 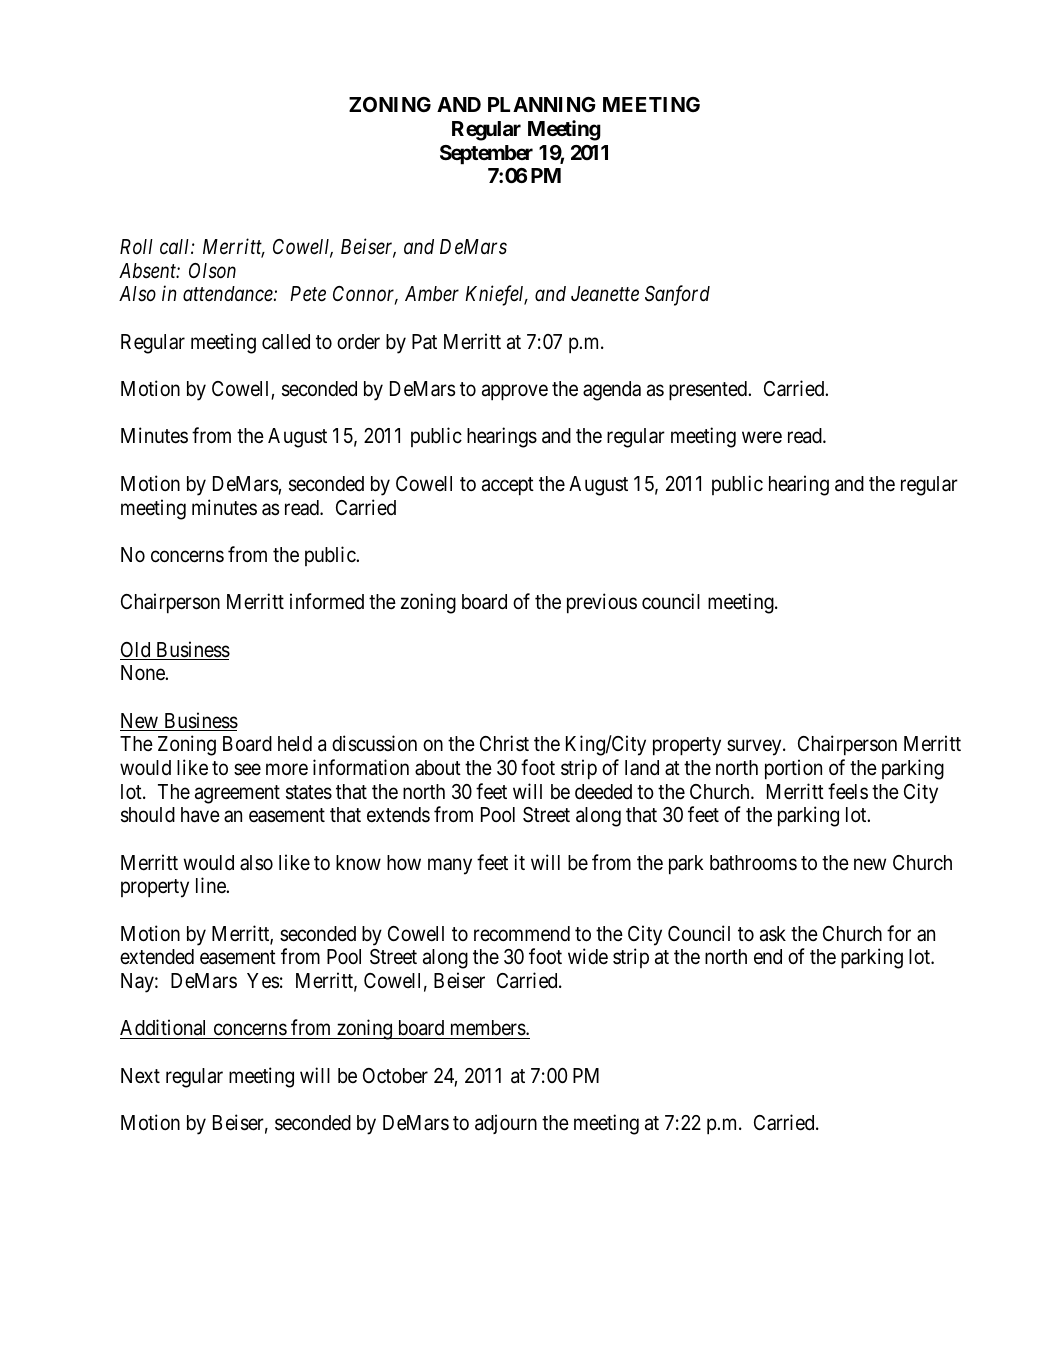 I want to click on previous, so click(x=602, y=603).
